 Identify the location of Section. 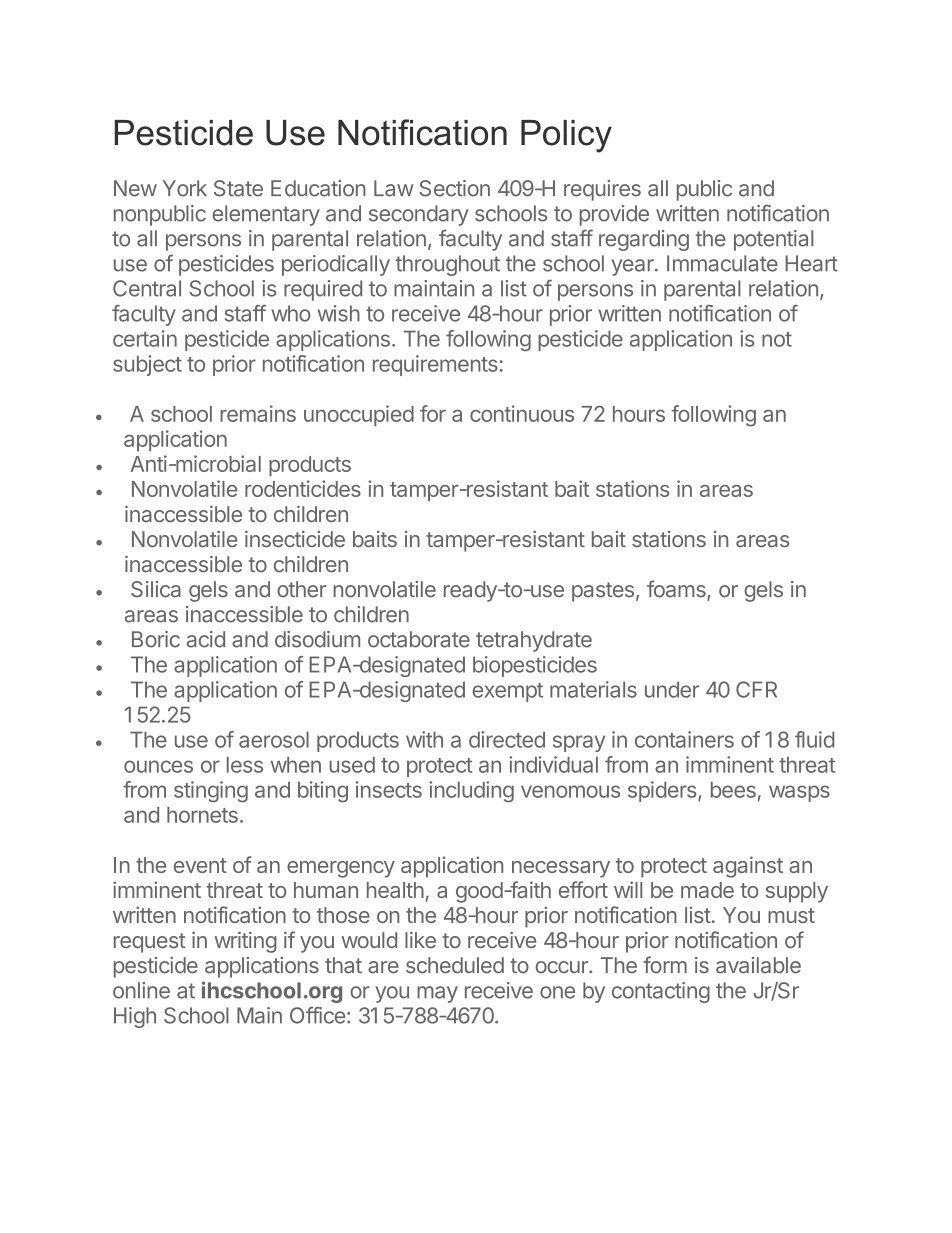
(454, 188).
